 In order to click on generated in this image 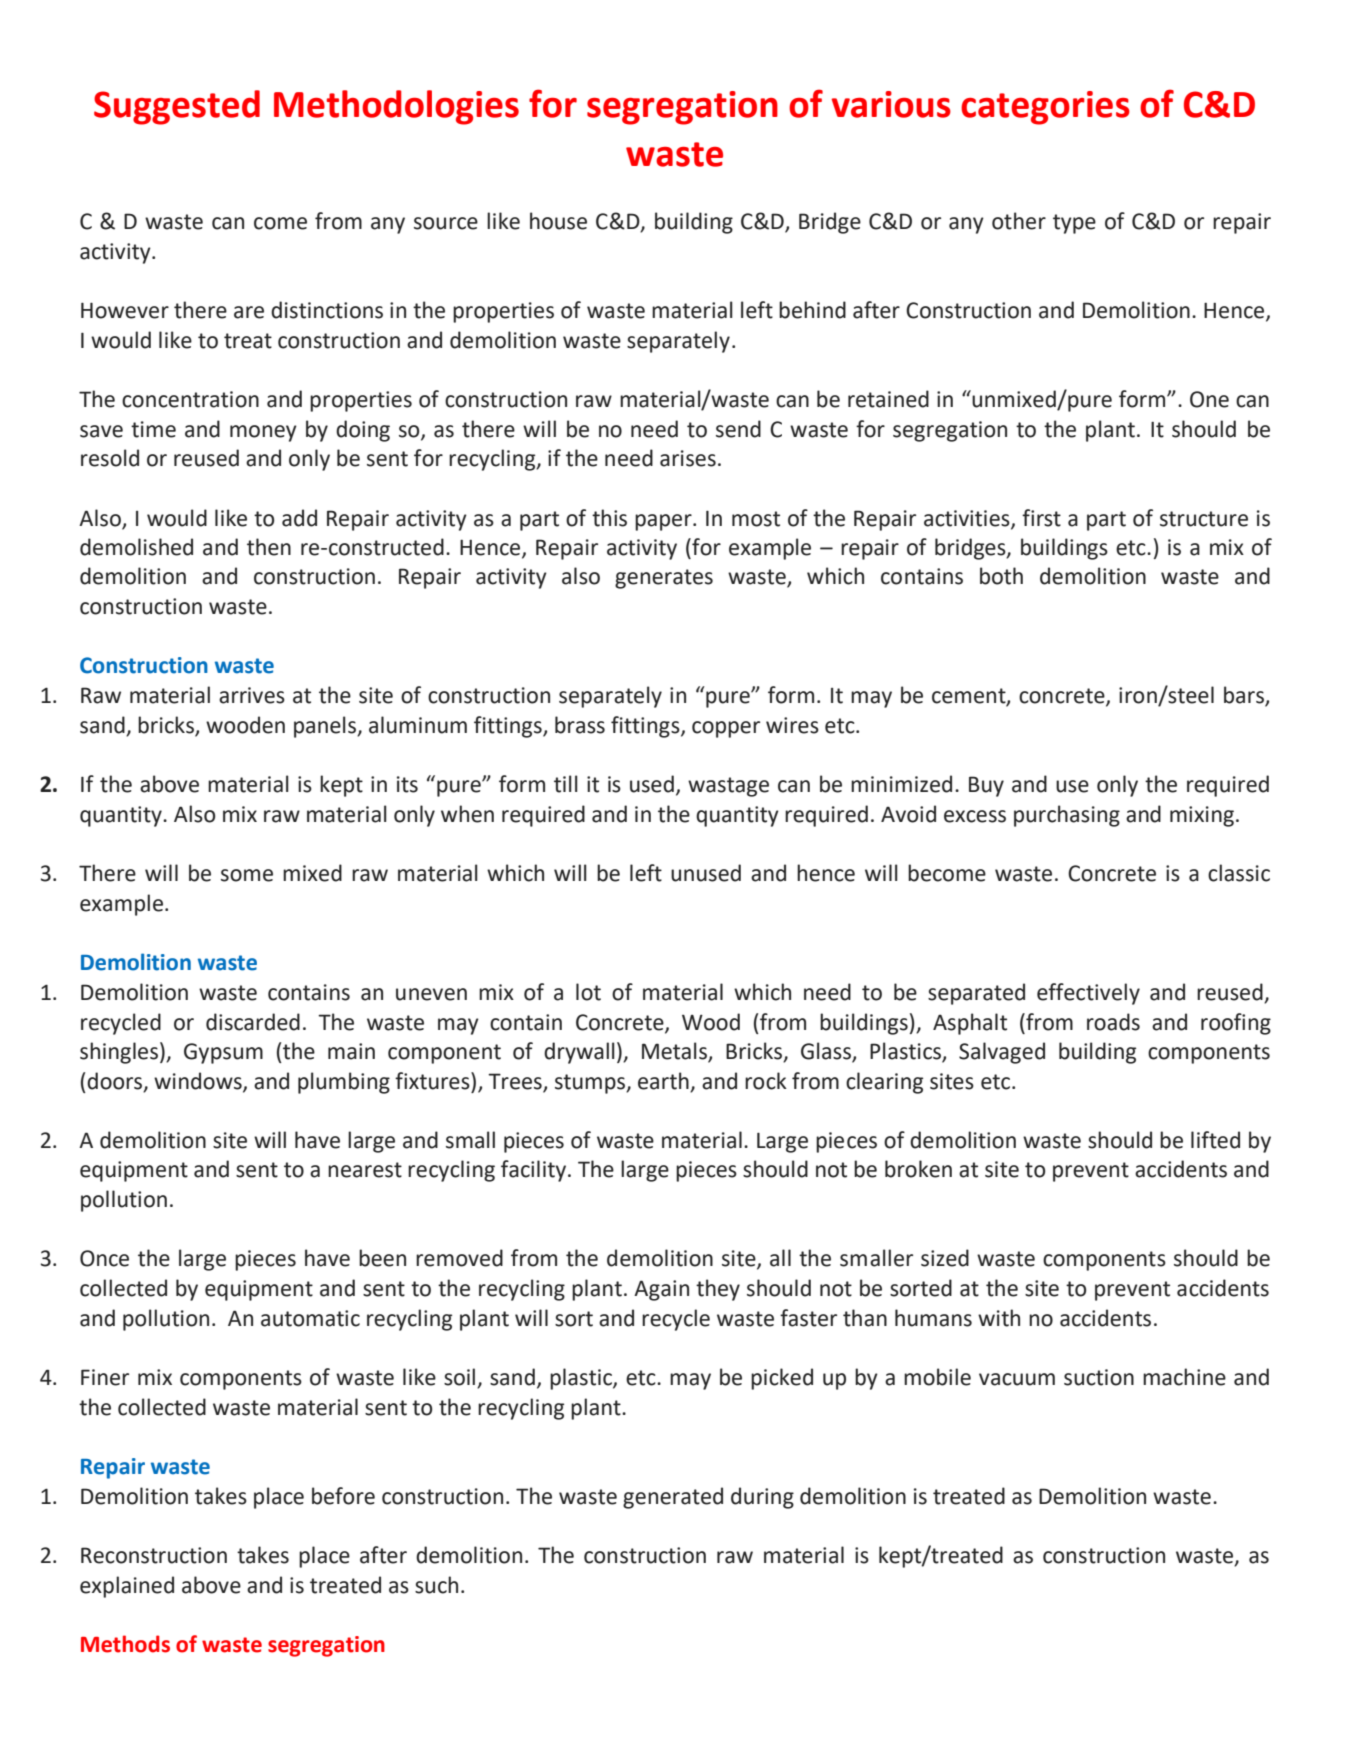, I will do `click(673, 1498)`.
